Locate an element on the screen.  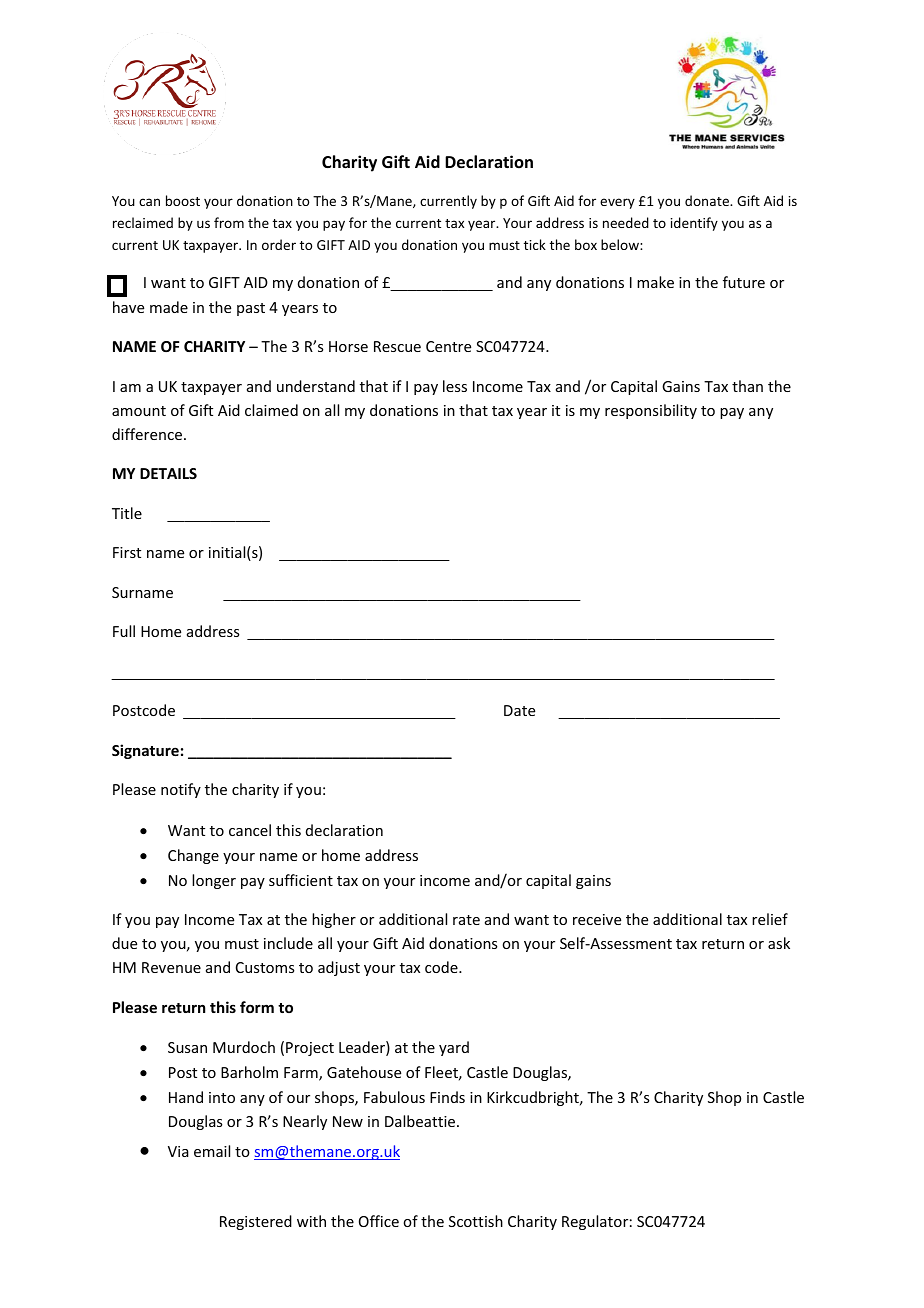
relief is located at coordinates (770, 919).
